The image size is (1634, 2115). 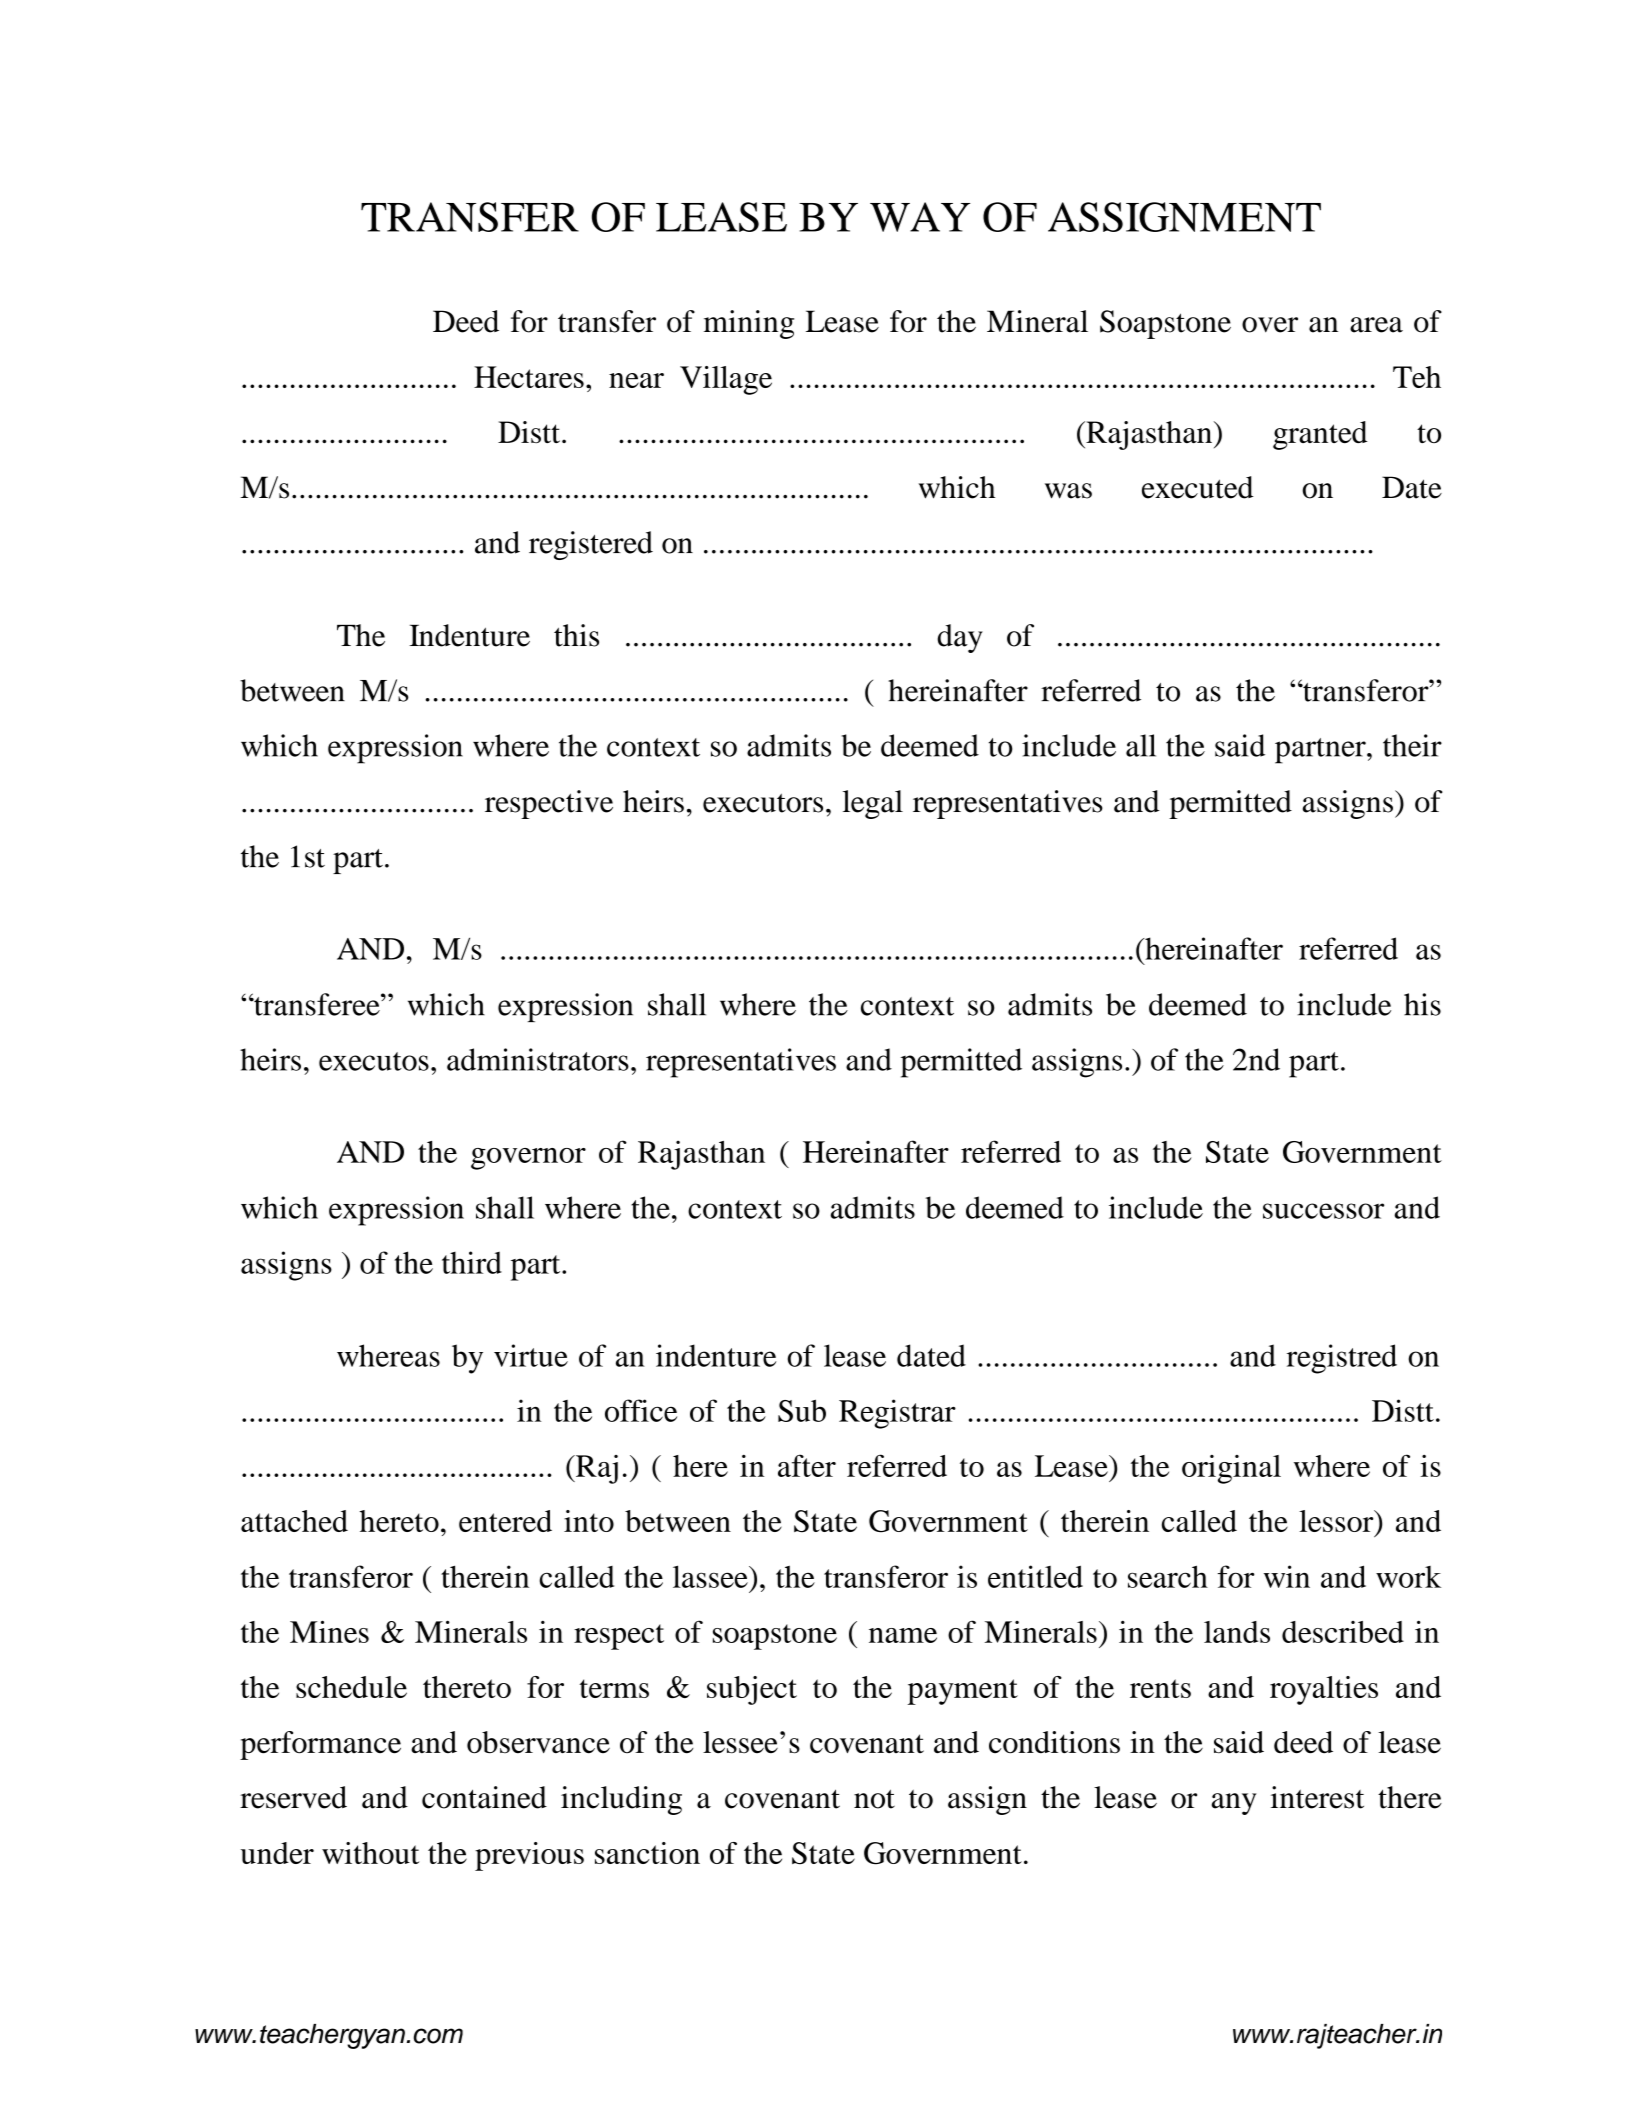 What do you see at coordinates (873, 804) in the screenshot?
I see `legal` at bounding box center [873, 804].
